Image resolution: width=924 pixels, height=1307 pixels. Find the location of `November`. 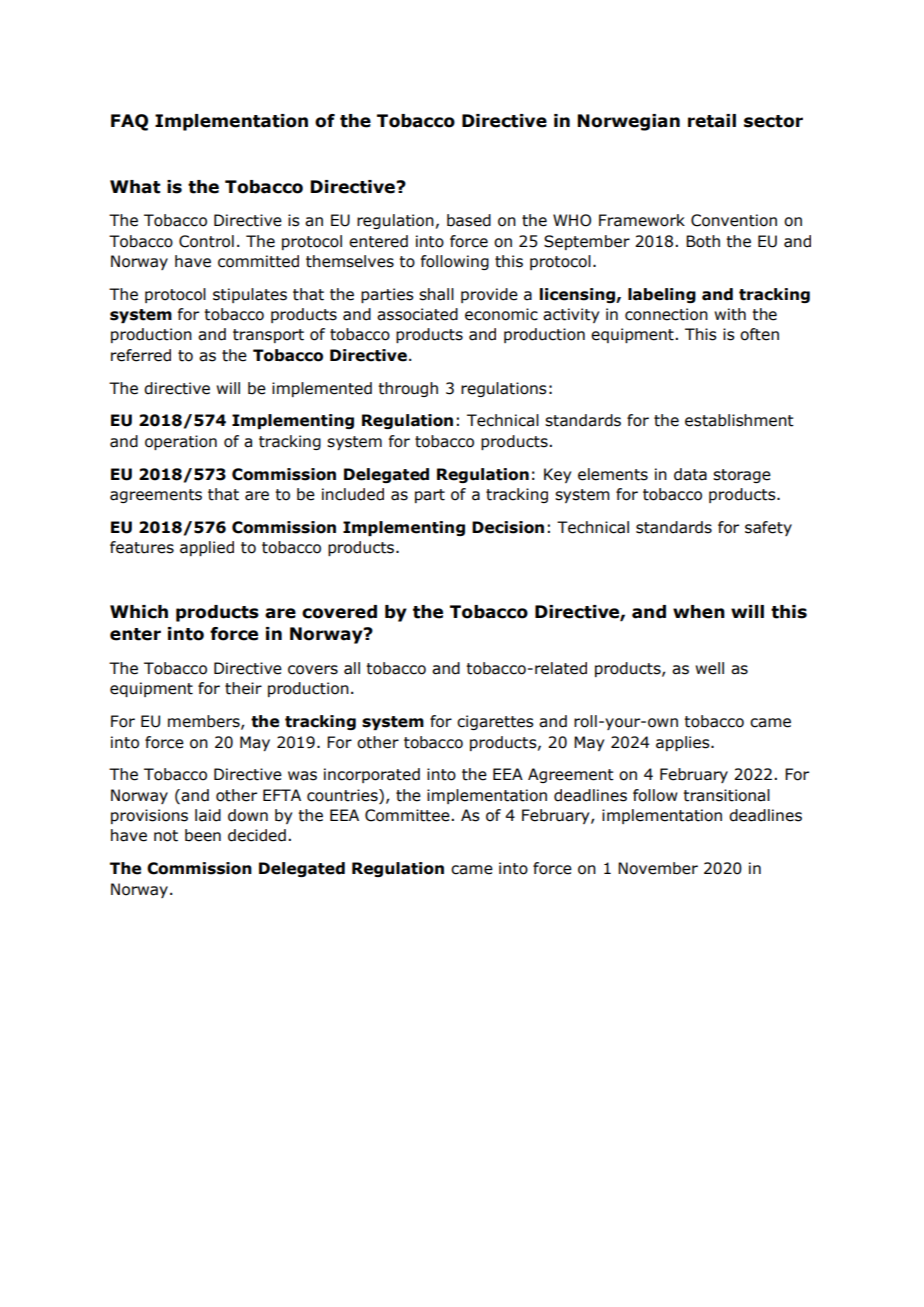

November is located at coordinates (658, 868).
